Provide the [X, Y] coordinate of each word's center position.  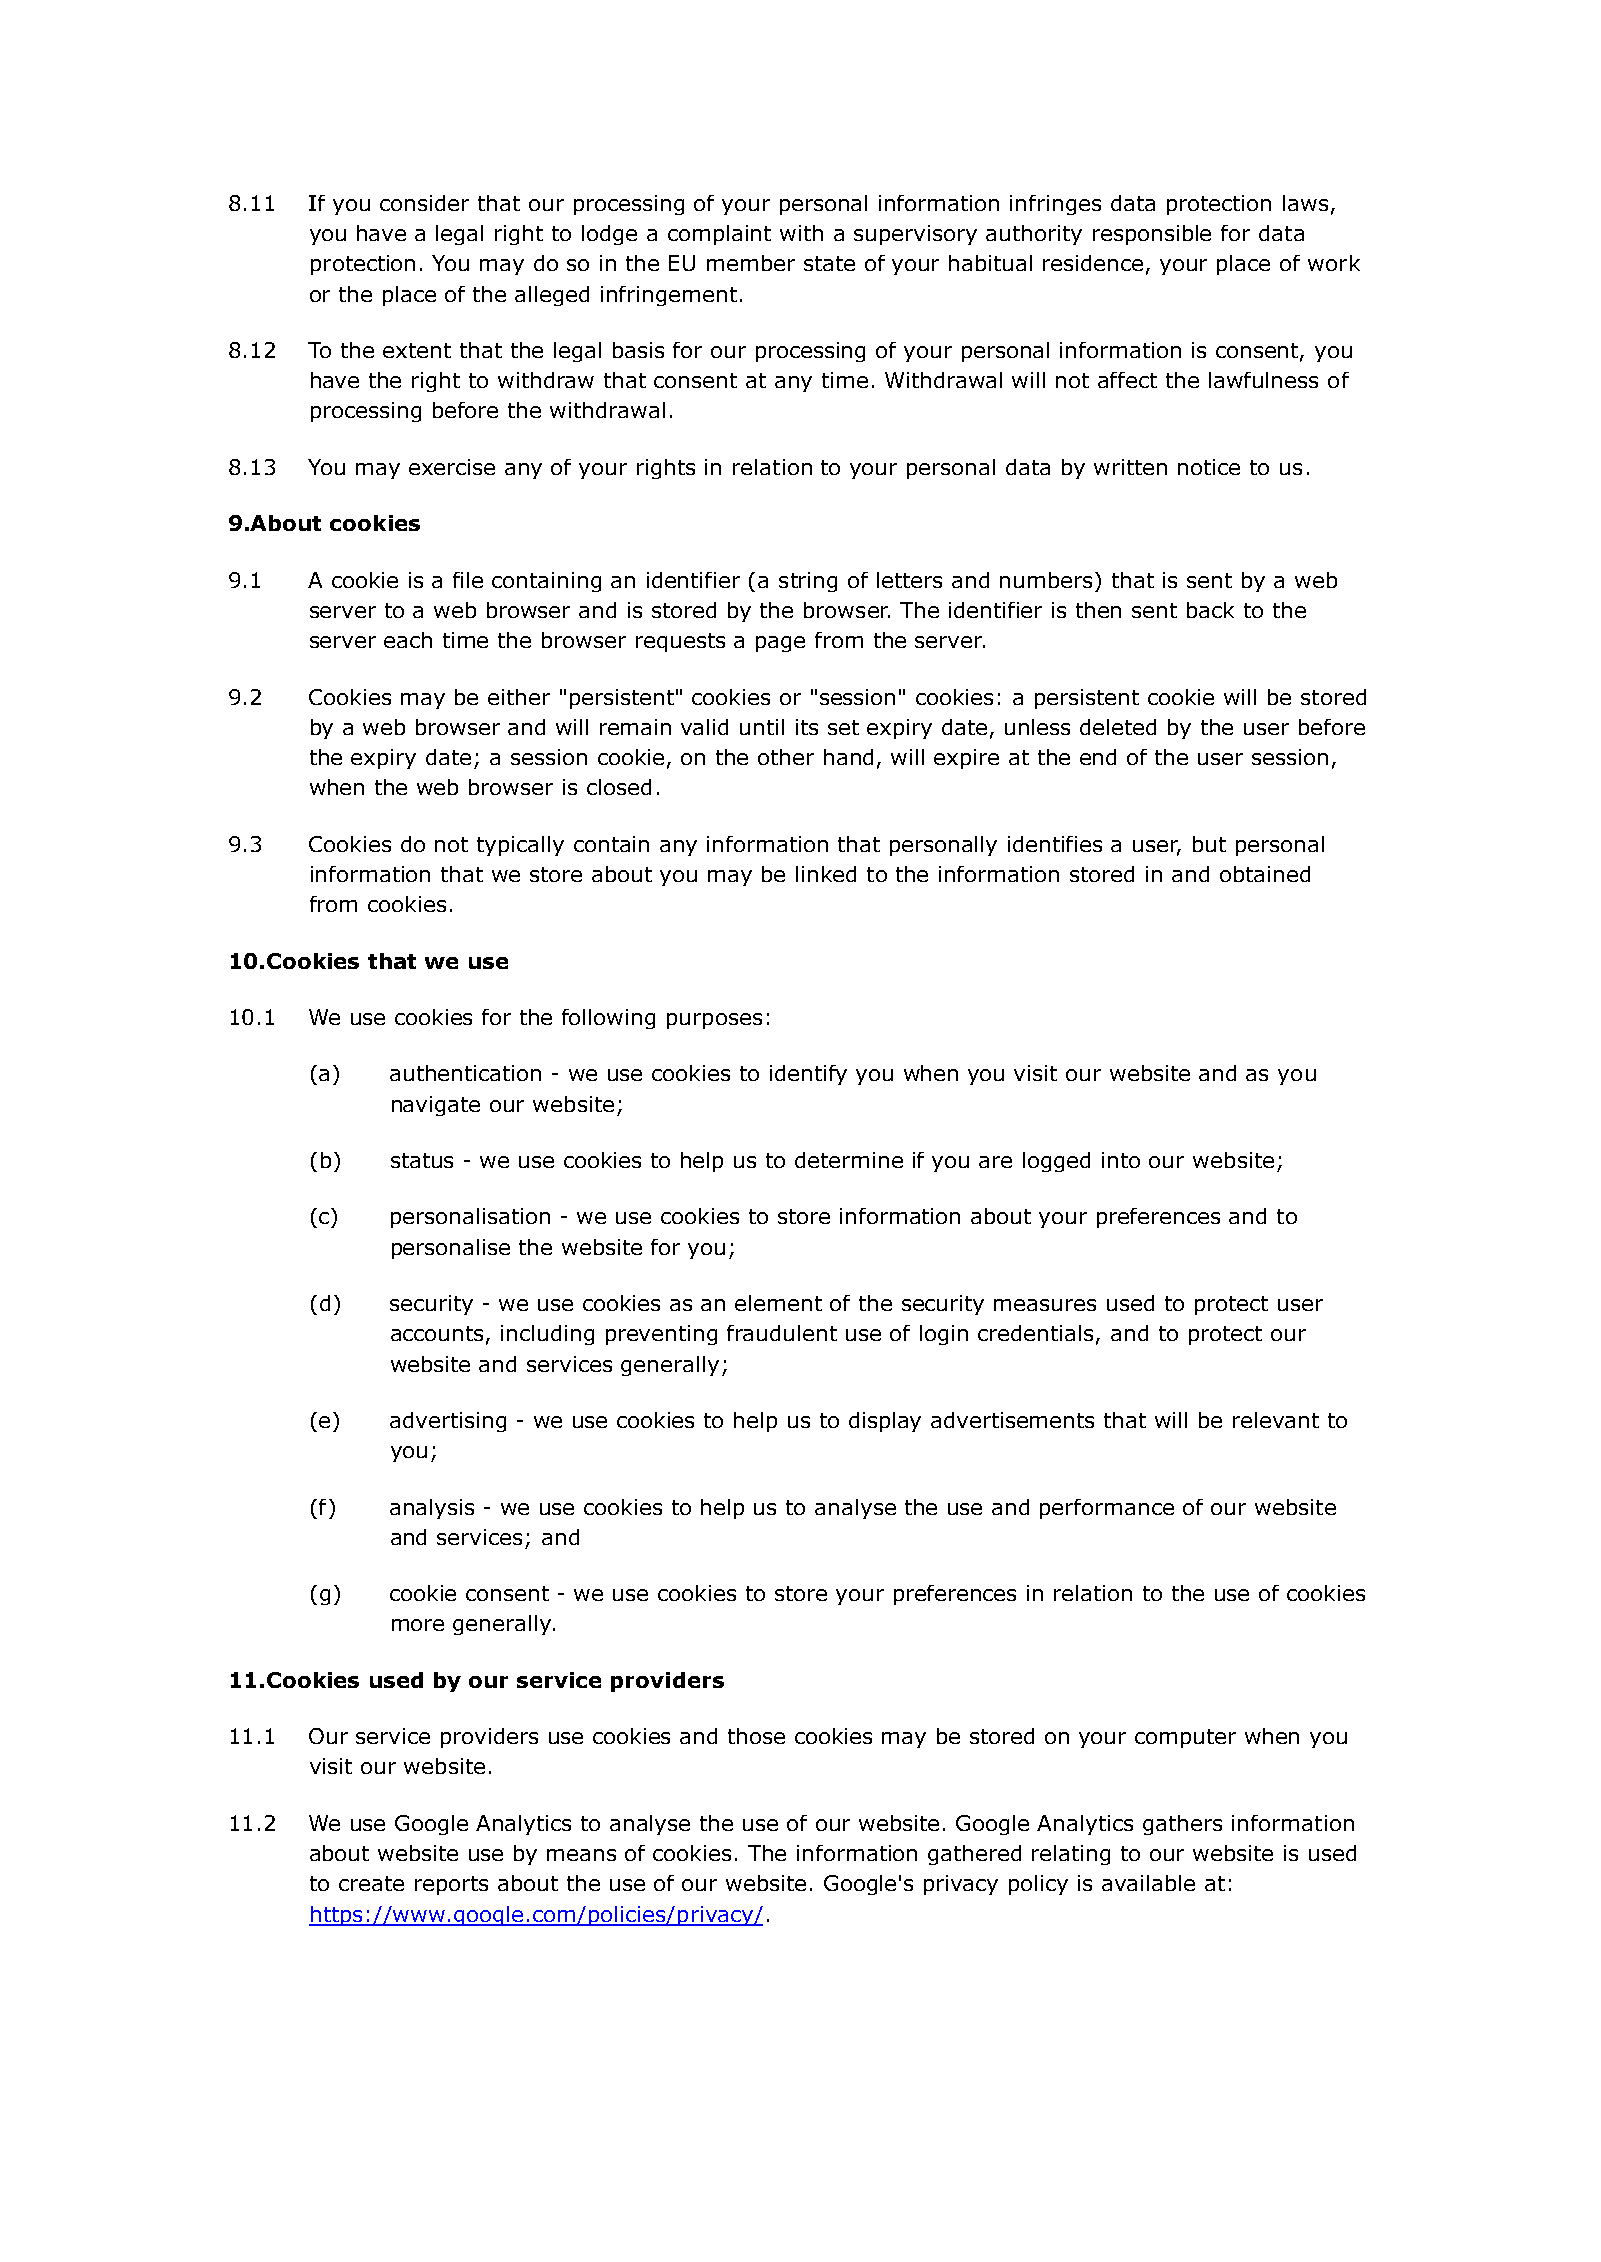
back [1210, 610]
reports [451, 1885]
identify [808, 1075]
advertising [448, 1422]
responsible [1152, 235]
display [885, 1422]
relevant [1276, 1420]
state [829, 263]
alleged [552, 296]
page [780, 644]
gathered [974, 1855]
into [1121, 1160]
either [519, 697]
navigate [436, 1106]
